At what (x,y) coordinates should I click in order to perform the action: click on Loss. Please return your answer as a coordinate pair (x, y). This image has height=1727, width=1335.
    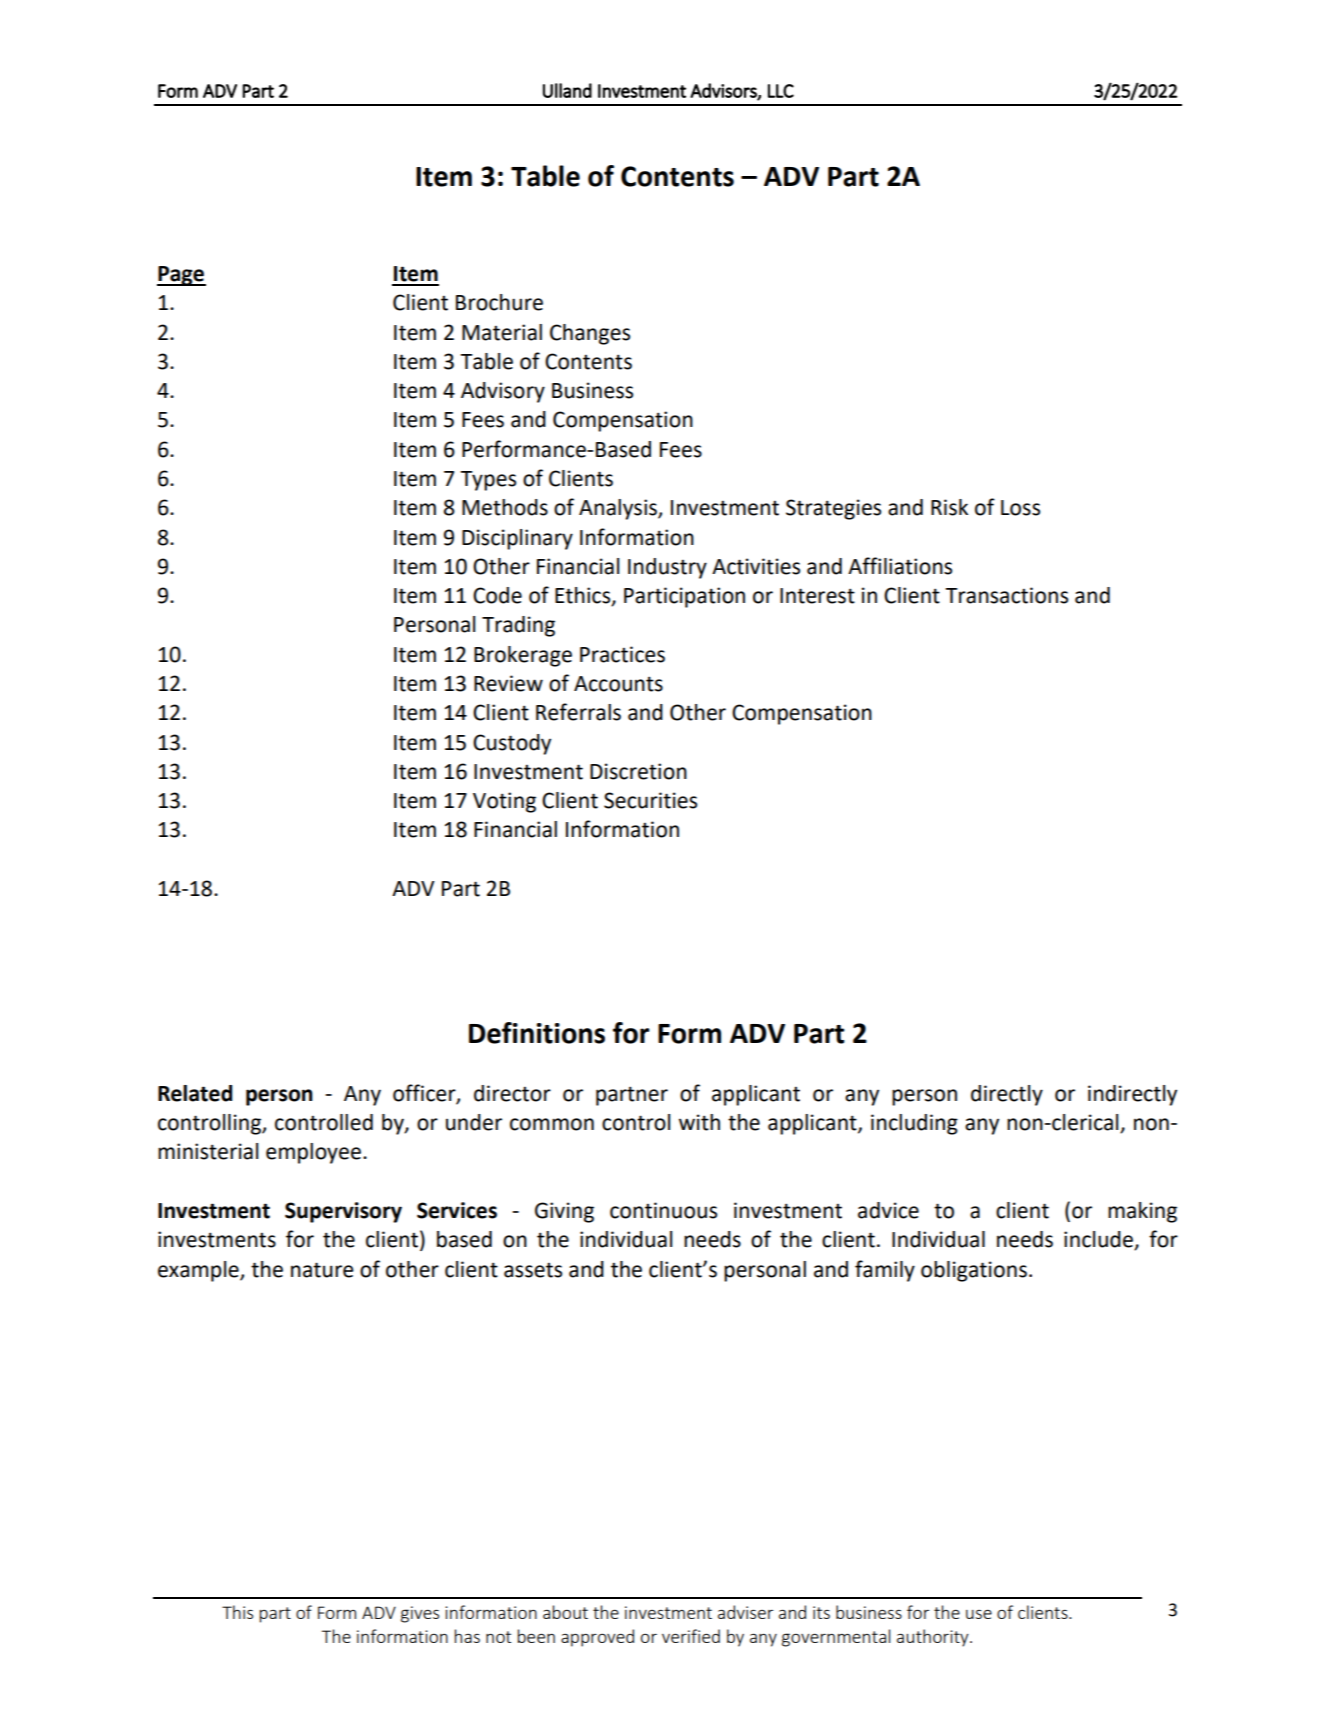
    Looking at the image, I should click on (1020, 508).
